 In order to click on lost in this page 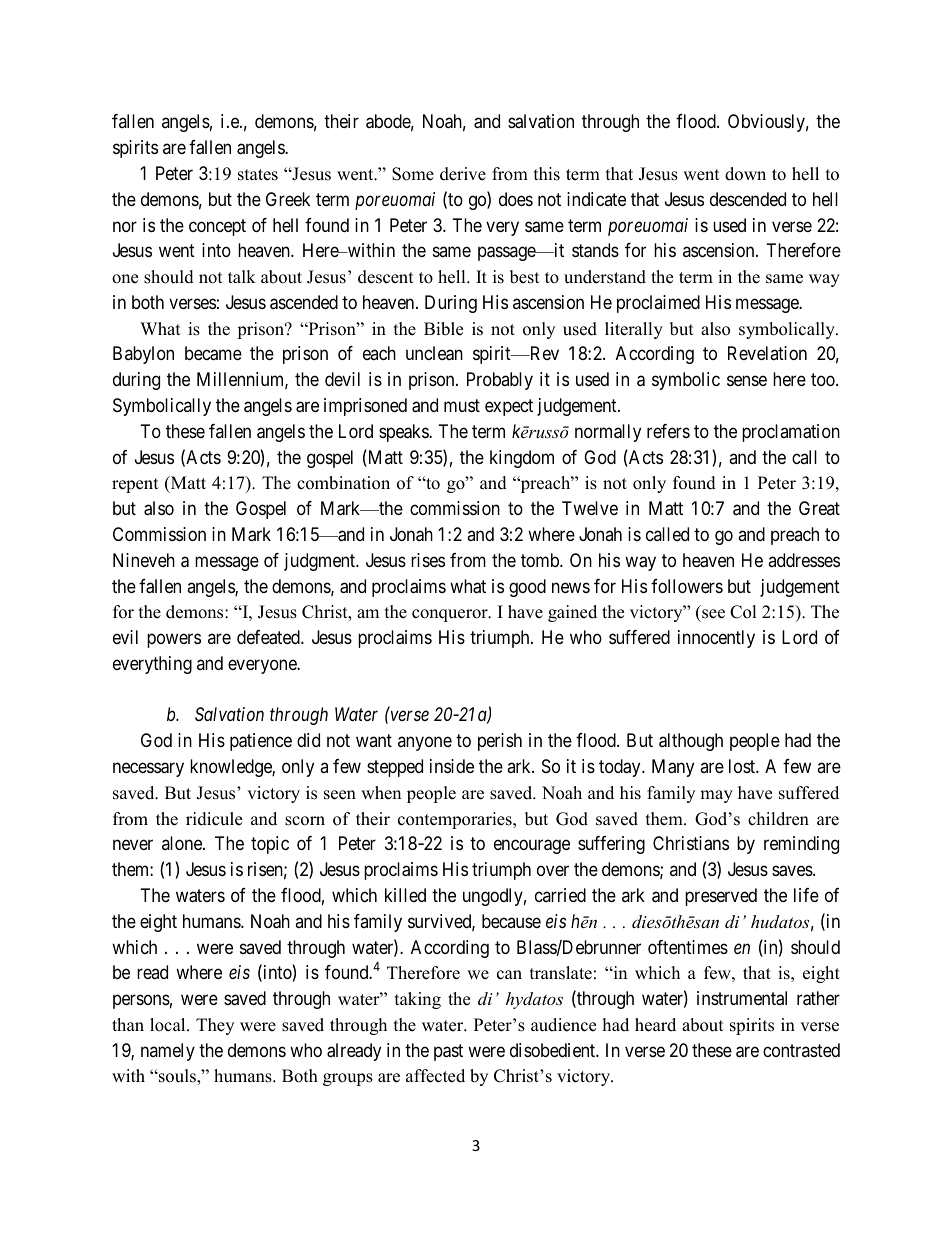, I will do `click(743, 766)`.
